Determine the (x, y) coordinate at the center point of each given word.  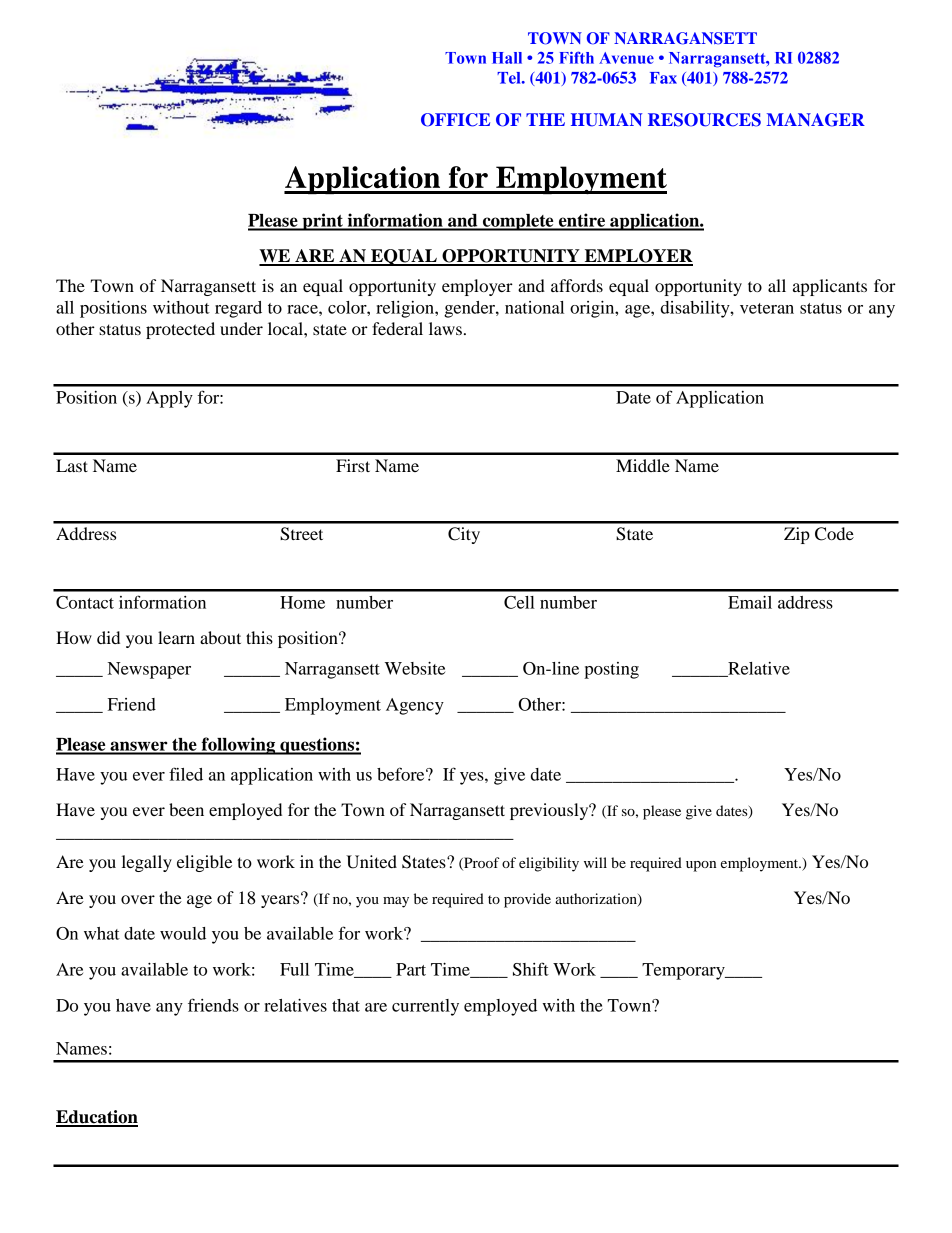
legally (147, 863)
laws (445, 328)
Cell (519, 602)
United (371, 862)
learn (176, 637)
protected (180, 330)
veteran (767, 308)
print (322, 222)
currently (425, 1007)
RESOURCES (704, 120)
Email (750, 602)
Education (97, 1118)
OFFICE (455, 120)
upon (701, 866)
